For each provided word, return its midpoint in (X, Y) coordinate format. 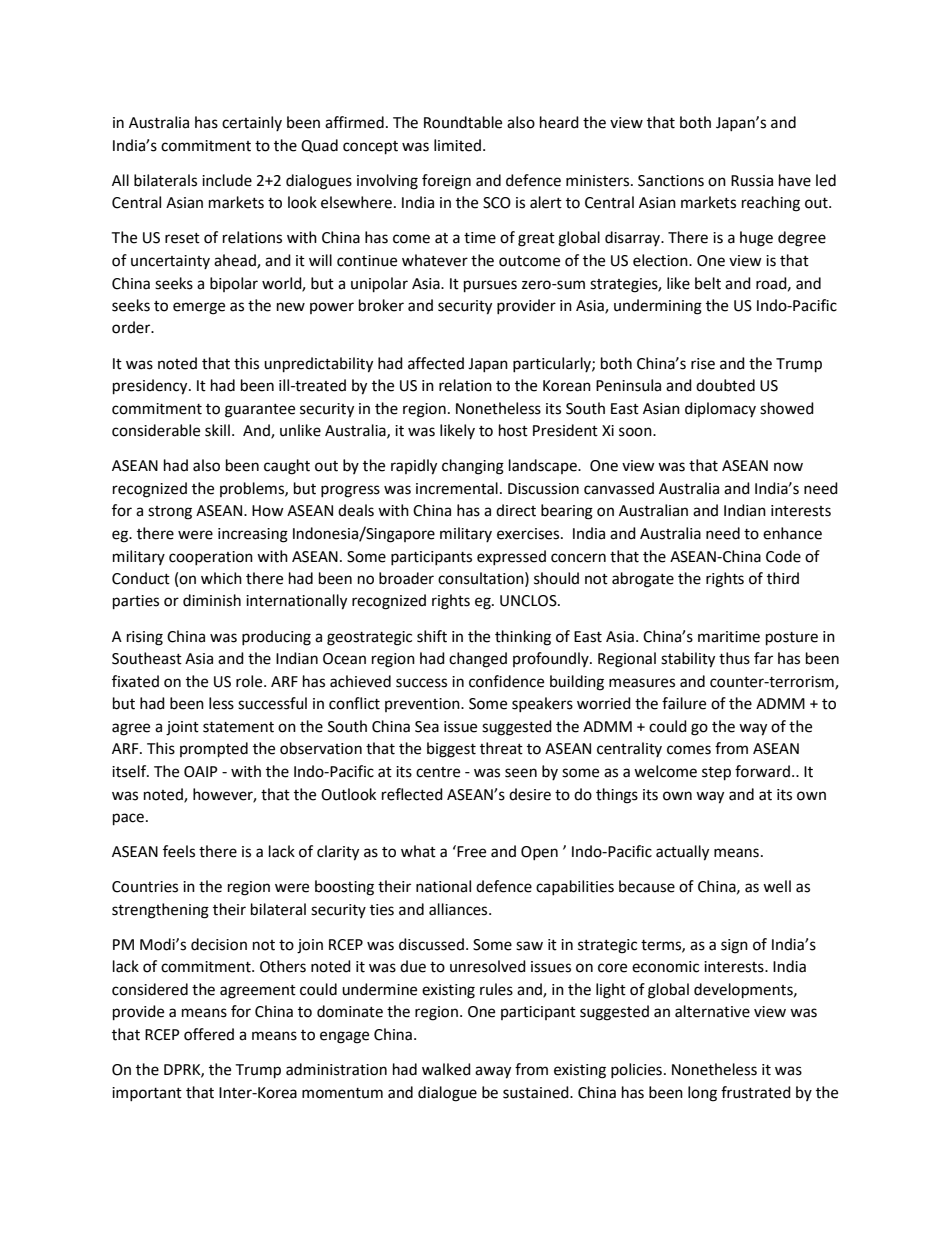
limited (457, 145)
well (777, 886)
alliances (459, 909)
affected (436, 363)
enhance (792, 533)
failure (684, 703)
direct (516, 510)
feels (179, 851)
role (250, 681)
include (227, 180)
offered (209, 1034)
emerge (199, 308)
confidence (506, 681)
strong (170, 513)
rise (703, 364)
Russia (752, 181)
